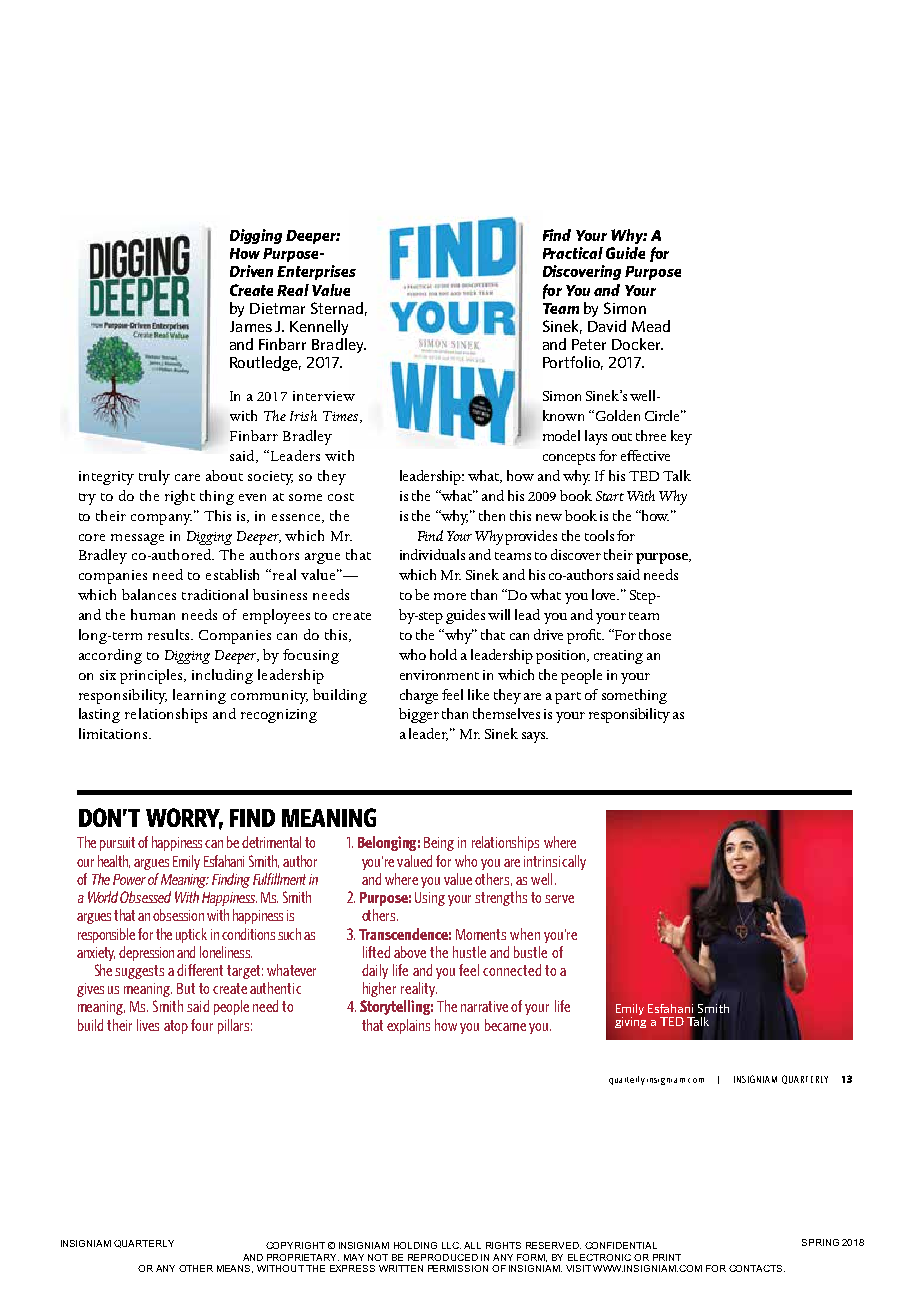 The image size is (924, 1297). I want to click on bigger, so click(419, 715).
